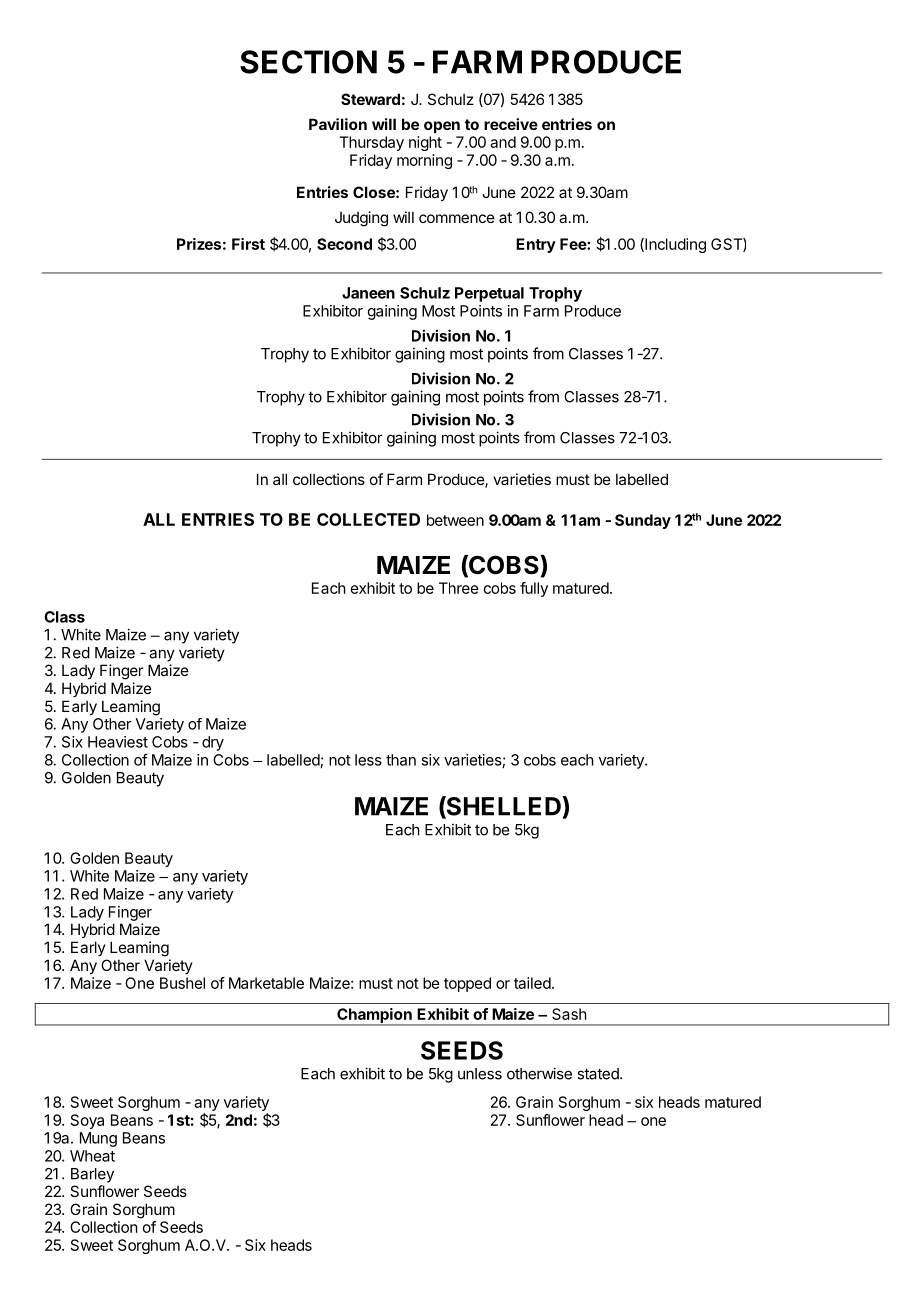 This document has width=924, height=1308. What do you see at coordinates (599, 1074) in the document?
I see `stated` at bounding box center [599, 1074].
